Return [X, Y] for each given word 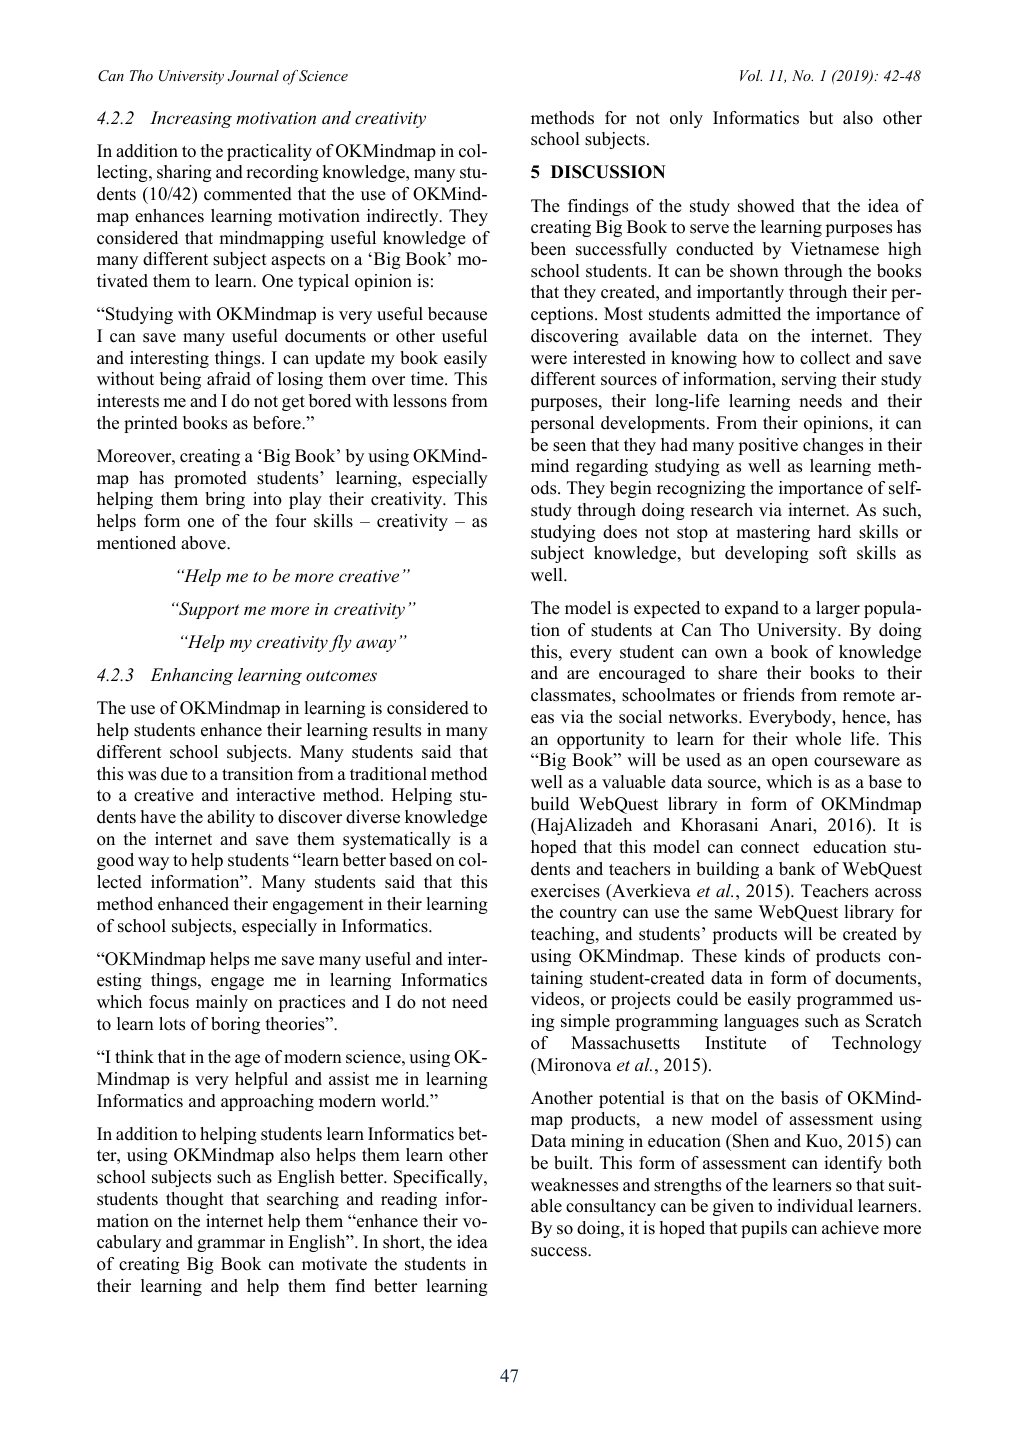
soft [833, 553]
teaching [564, 935]
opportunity [601, 740]
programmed [845, 1000]
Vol [751, 75]
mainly [222, 1003]
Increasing [191, 119]
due [174, 774]
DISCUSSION [608, 172]
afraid [229, 379]
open [790, 763]
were [549, 360]
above [204, 543]
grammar [231, 1245]
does [620, 532]
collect [825, 358]
